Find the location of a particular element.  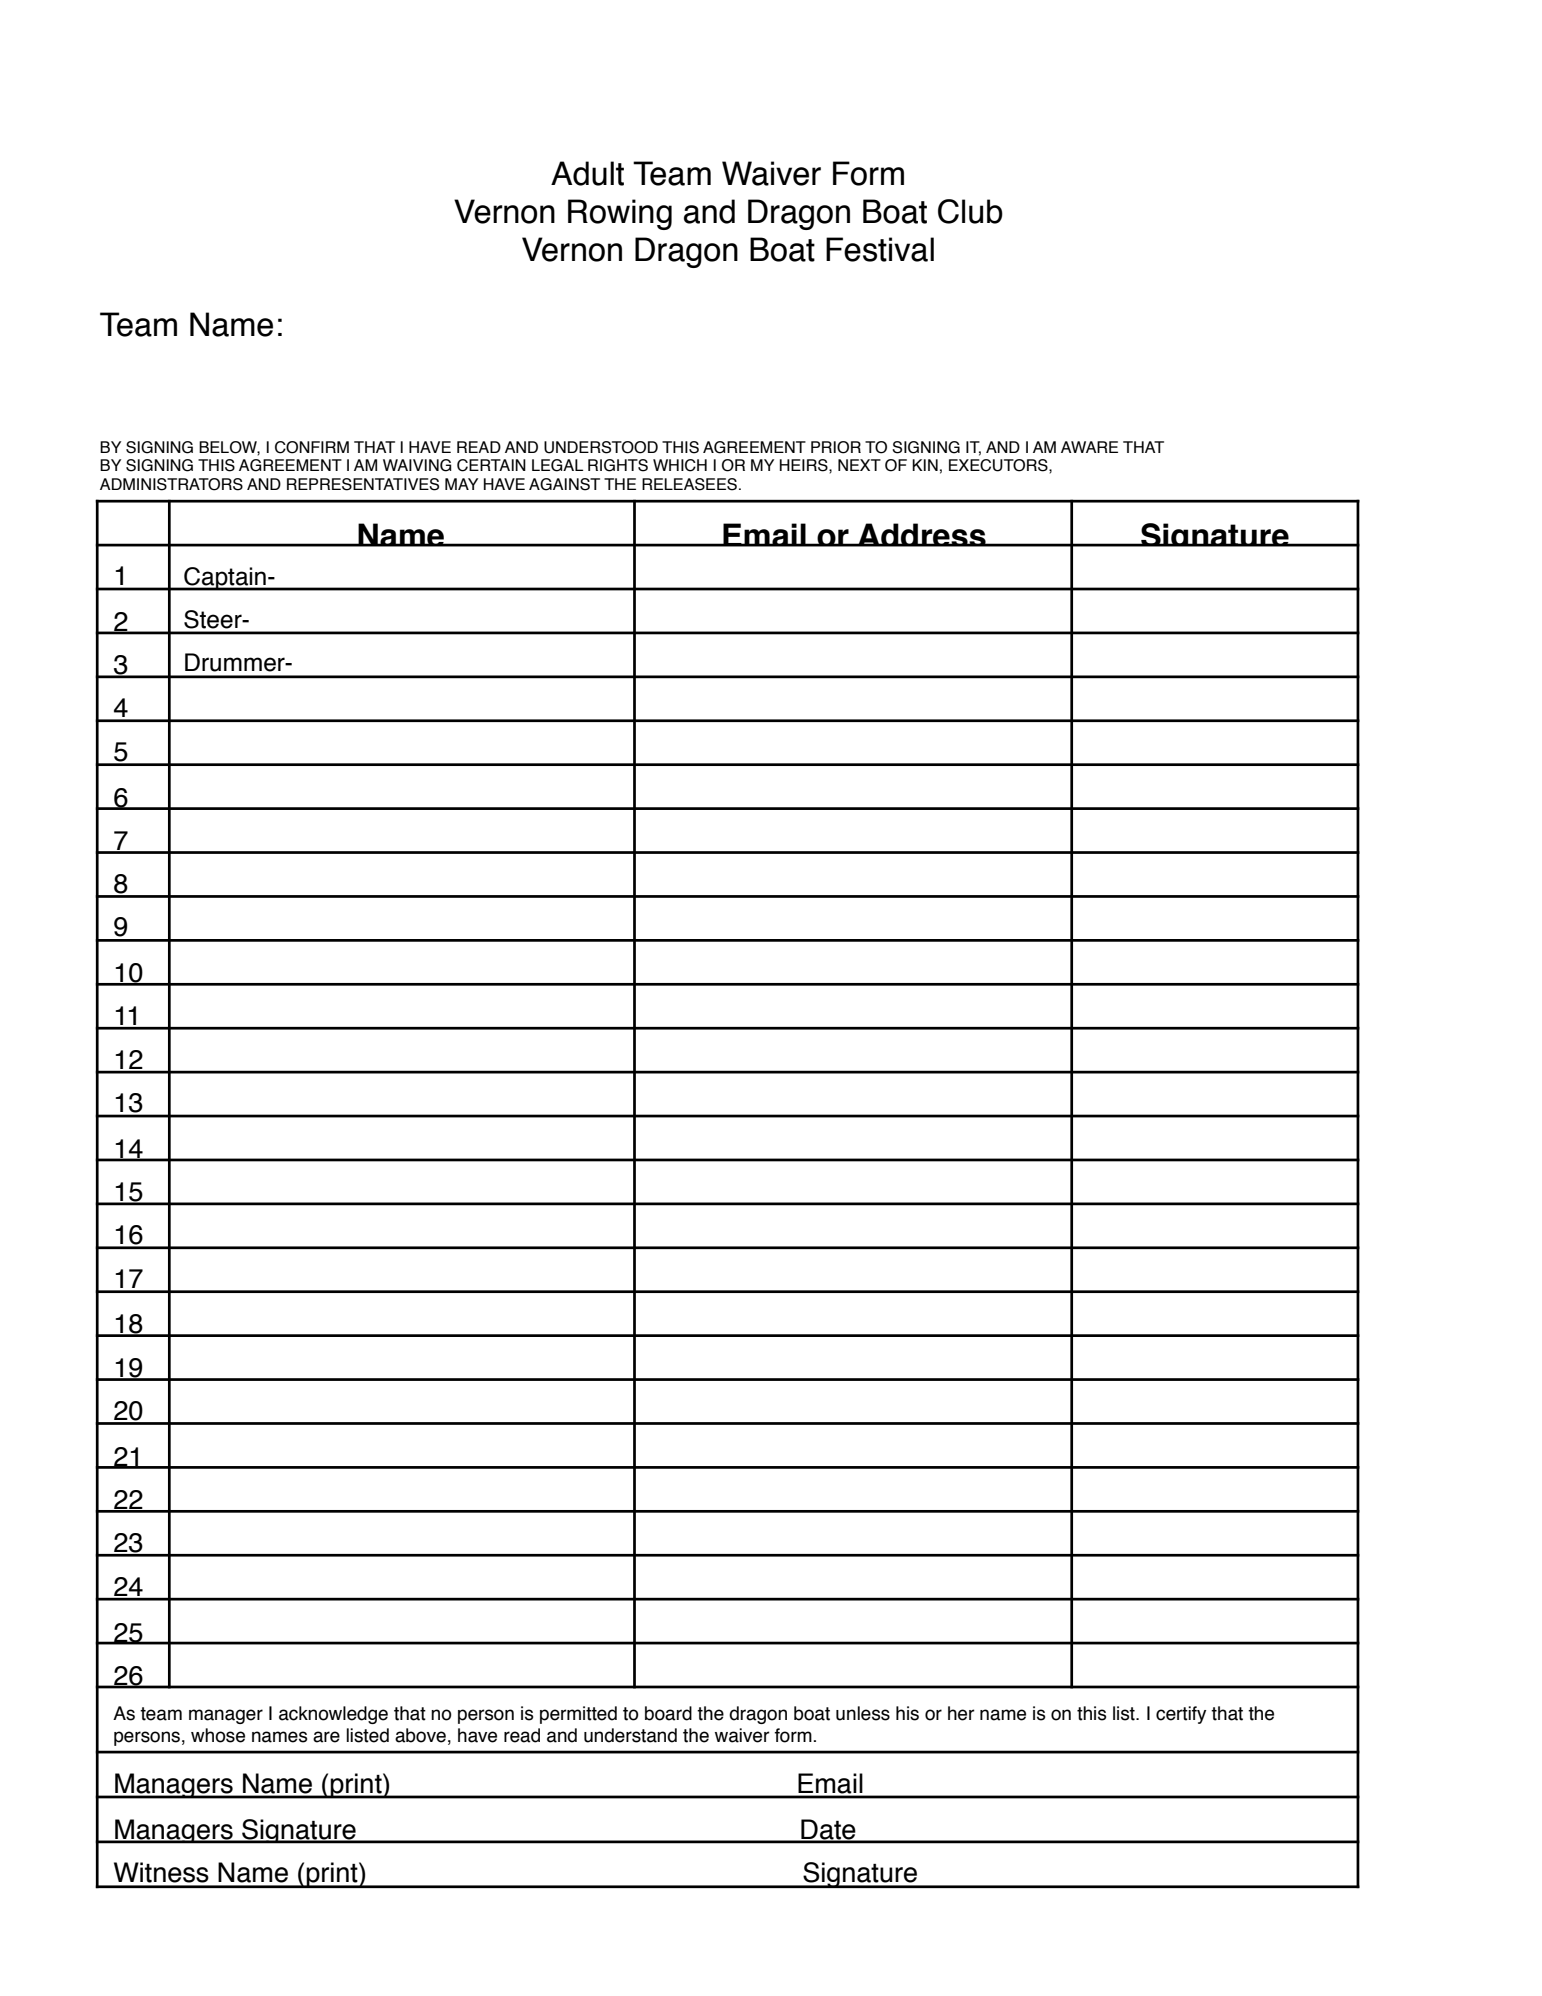

EXECUTORS is located at coordinates (999, 465).
